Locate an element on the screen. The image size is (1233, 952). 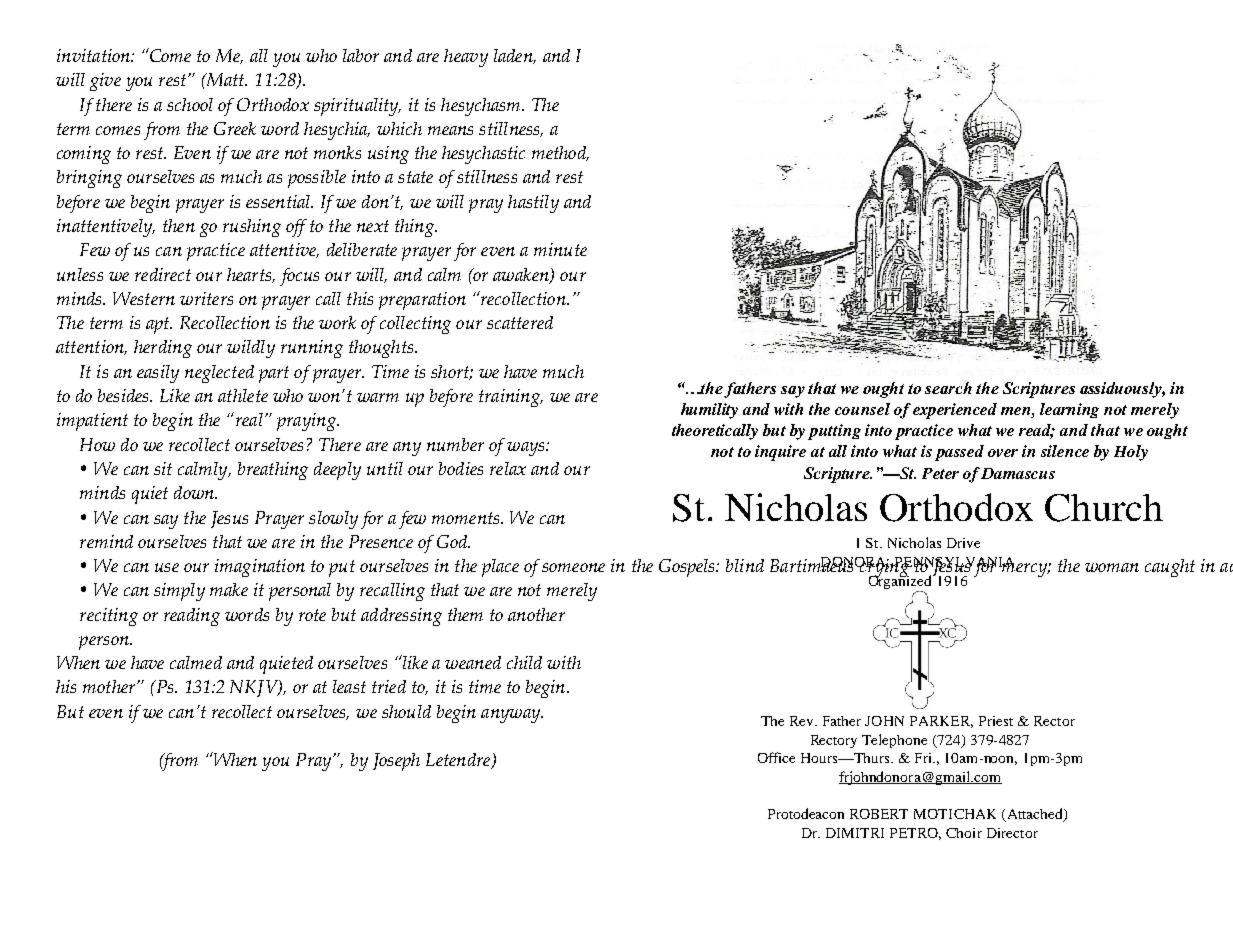
means is located at coordinates (450, 130).
